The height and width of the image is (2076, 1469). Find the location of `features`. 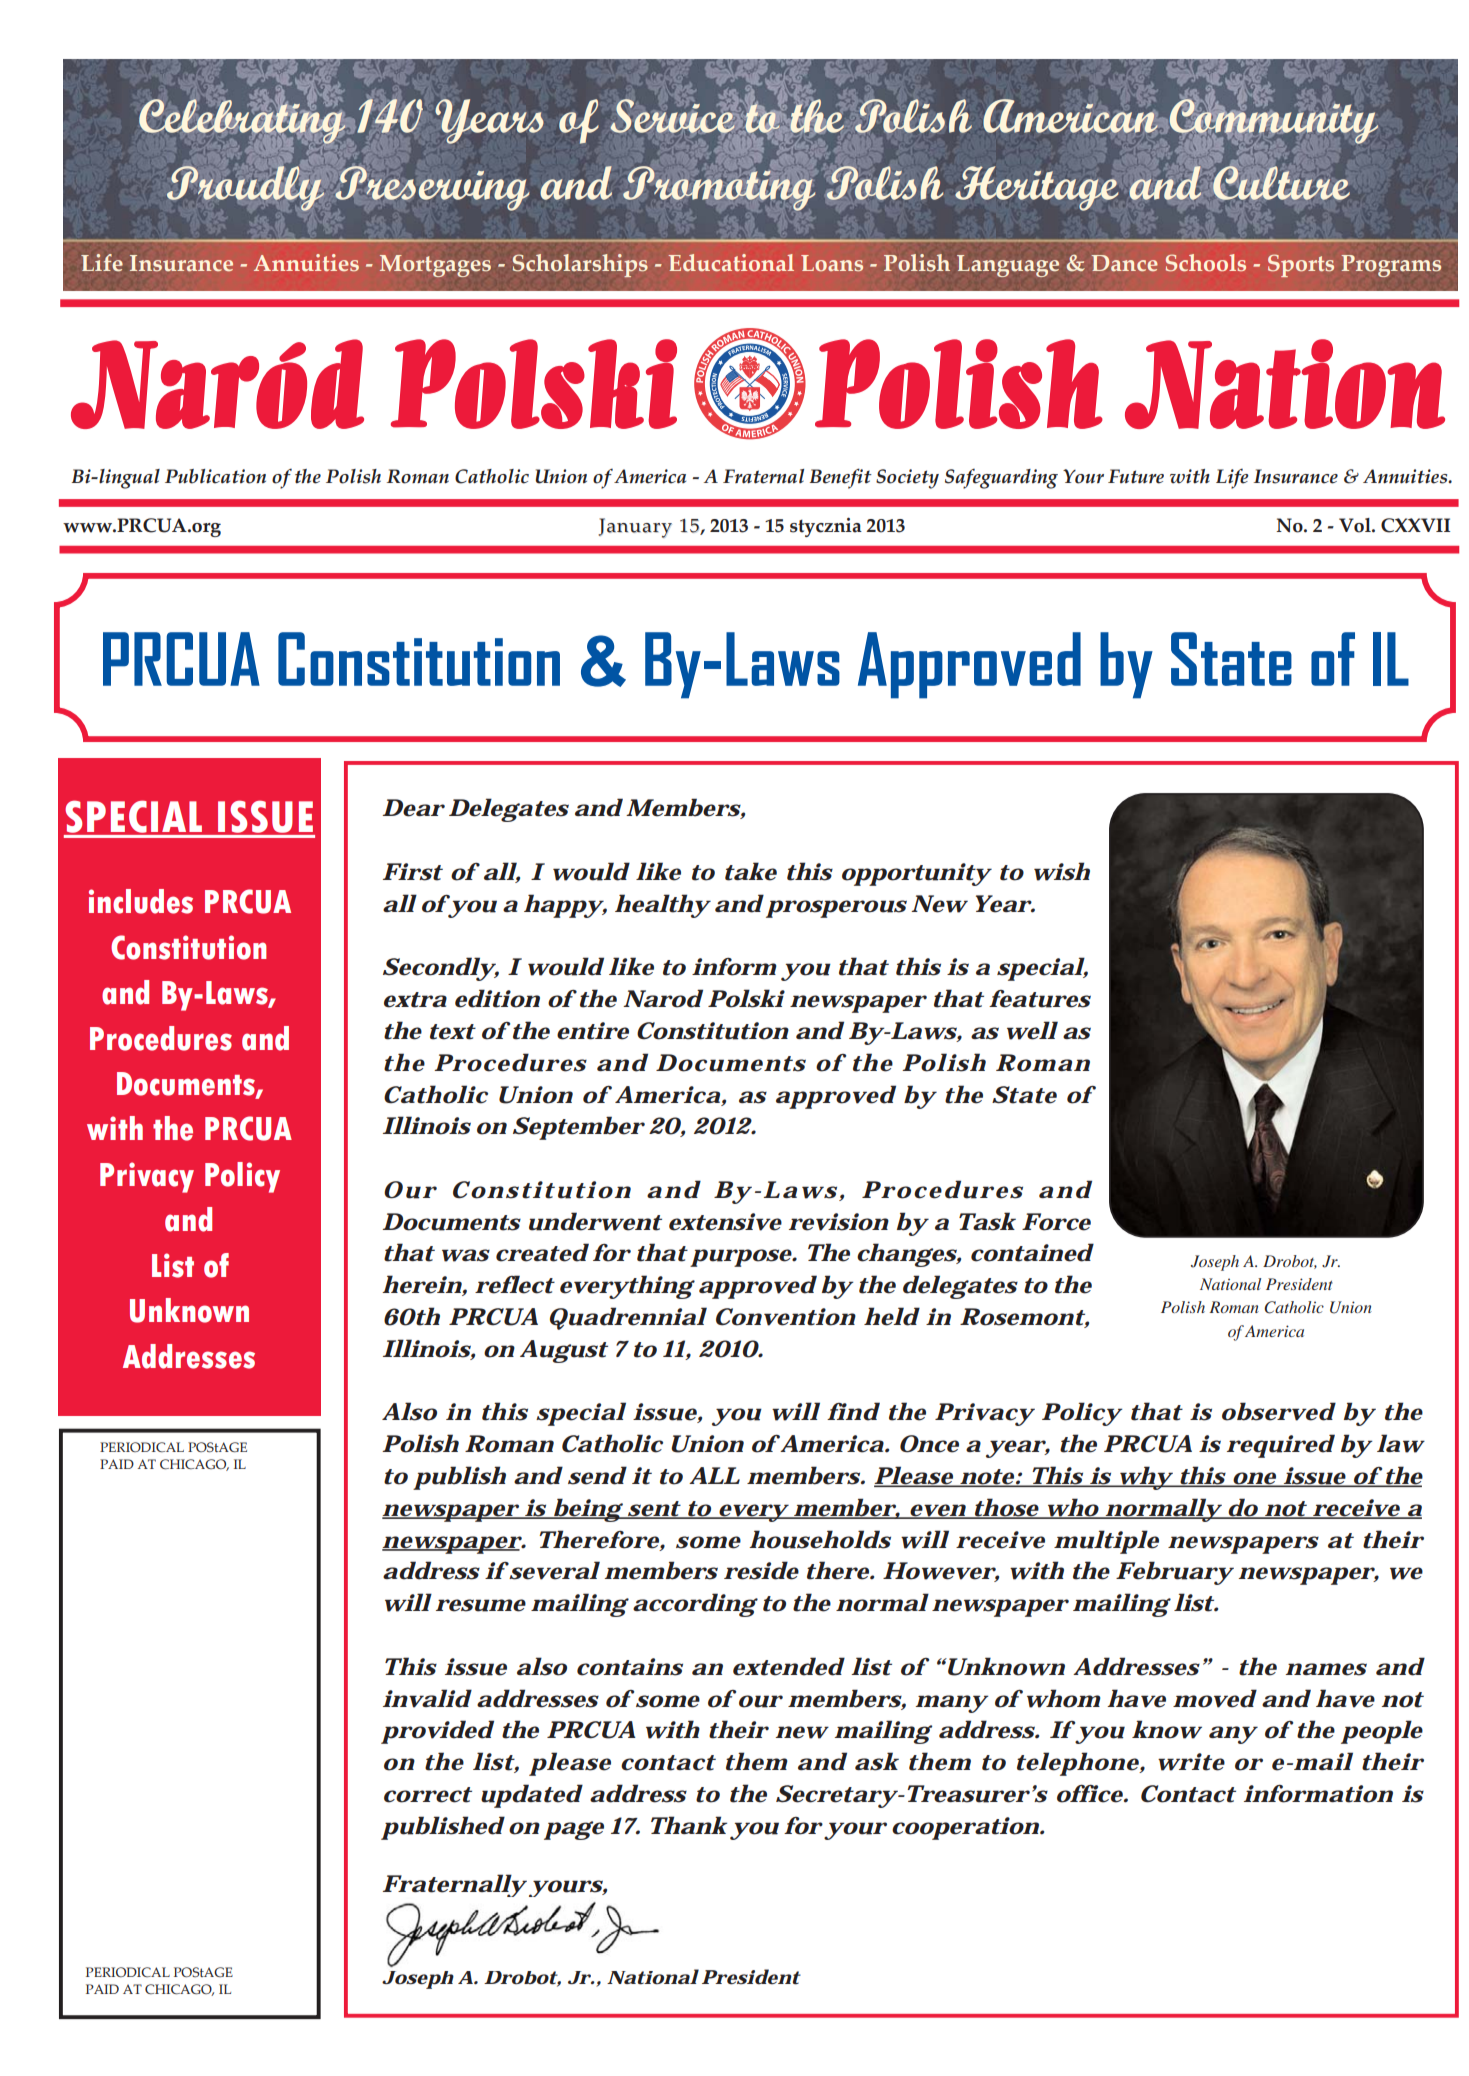

features is located at coordinates (1040, 999).
